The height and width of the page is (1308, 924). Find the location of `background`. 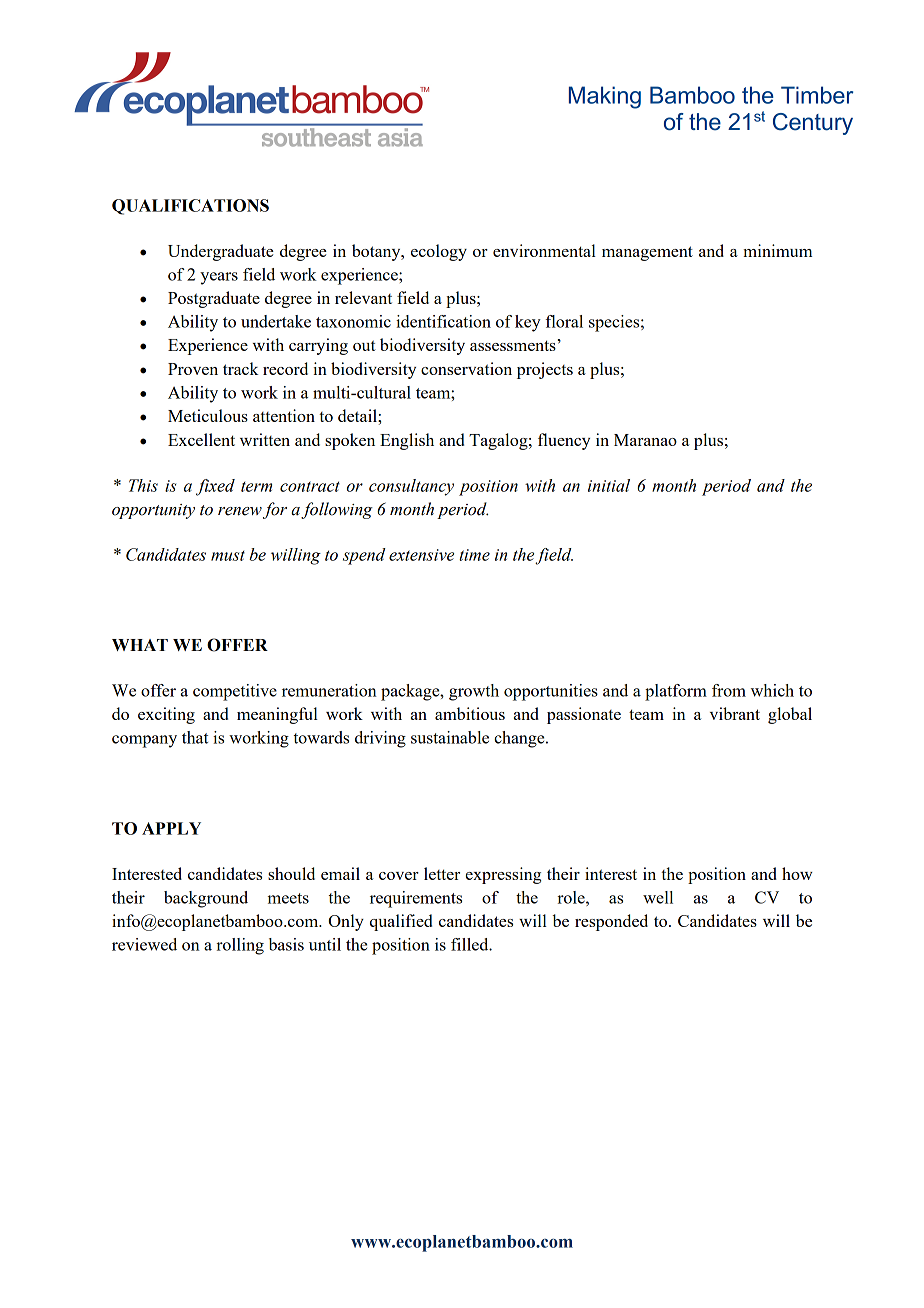

background is located at coordinates (206, 899).
